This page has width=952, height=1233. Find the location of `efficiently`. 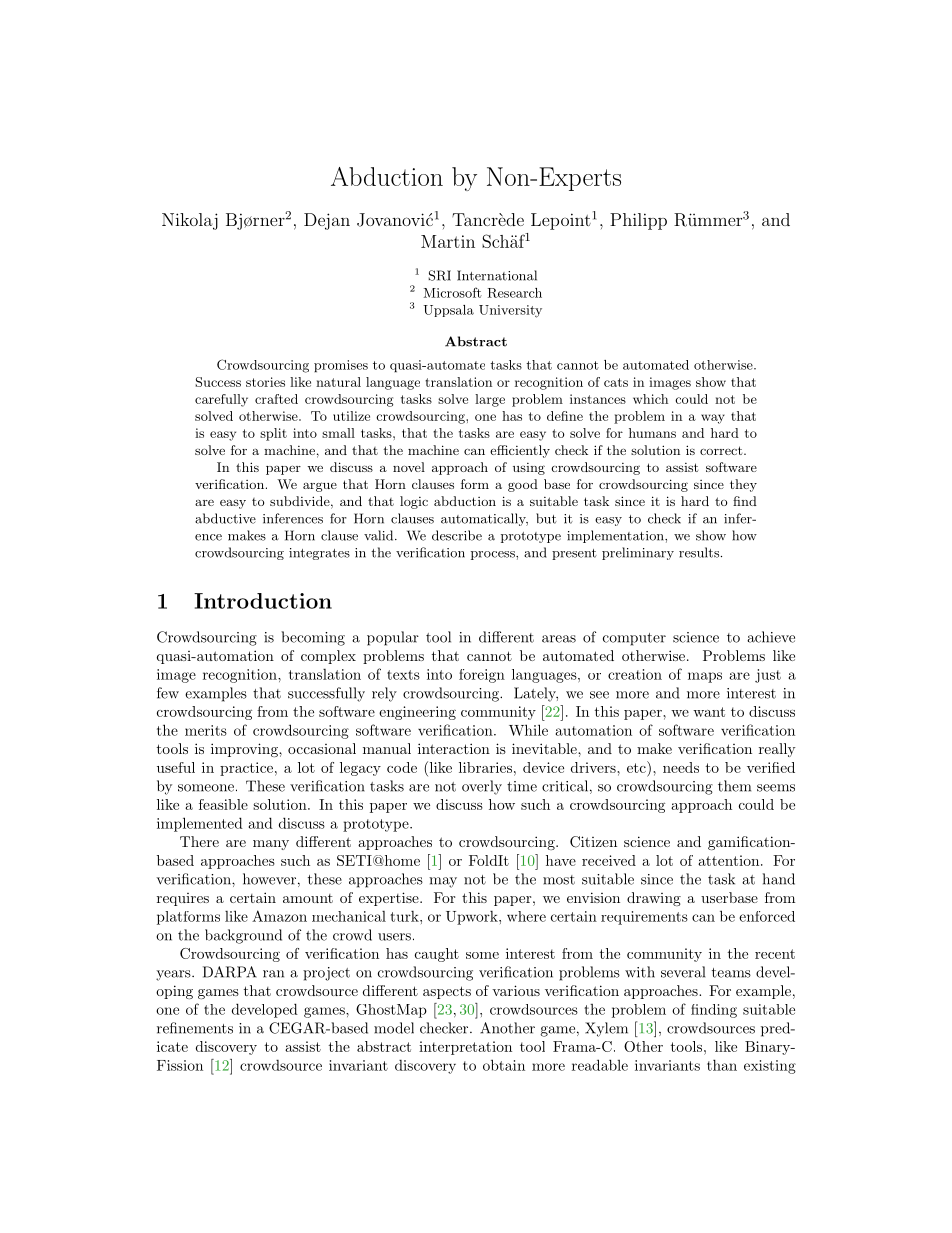

efficiently is located at coordinates (520, 451).
